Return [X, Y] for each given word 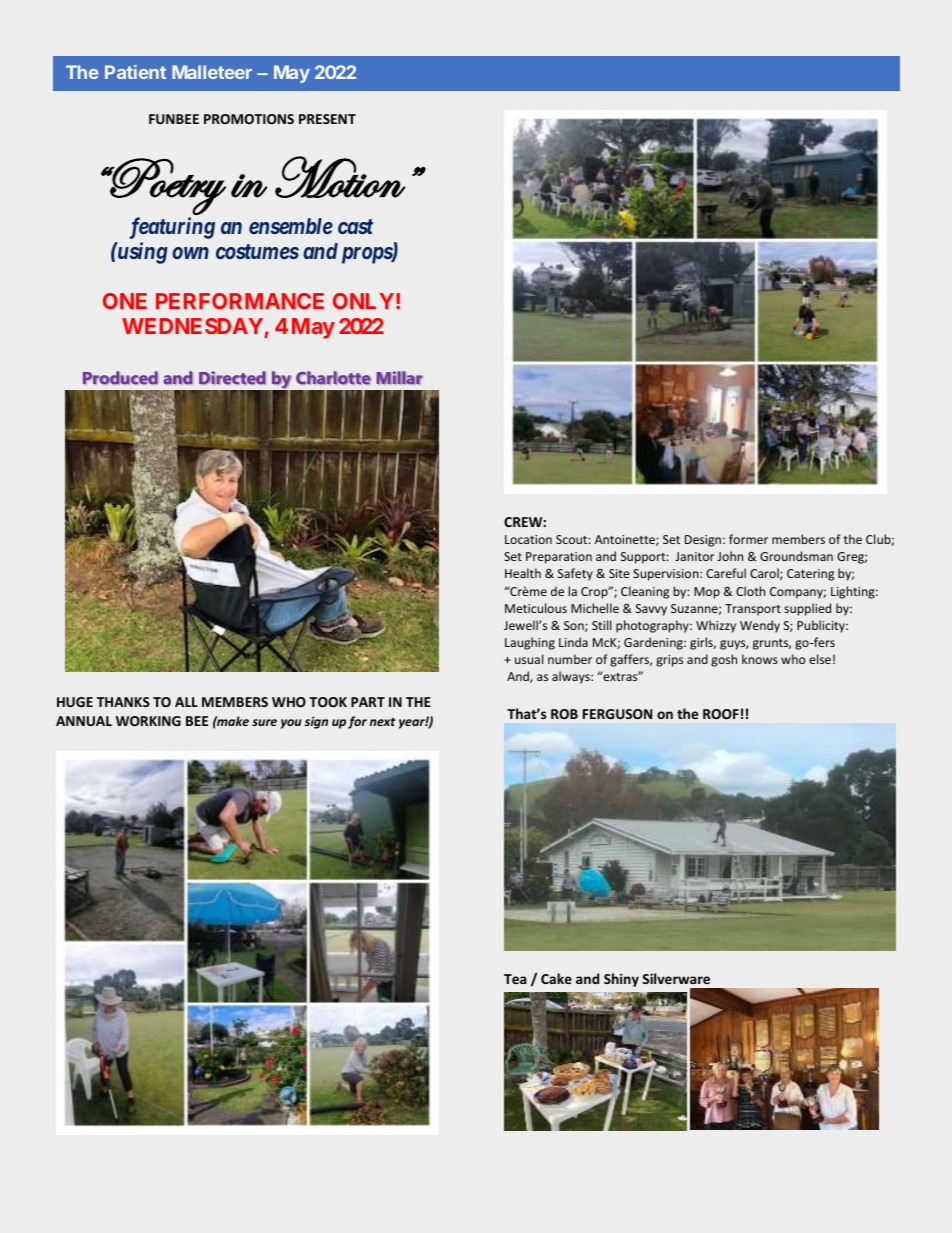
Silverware [676, 978]
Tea [515, 979]
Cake [556, 978]
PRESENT [327, 119]
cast [355, 226]
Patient [135, 72]
